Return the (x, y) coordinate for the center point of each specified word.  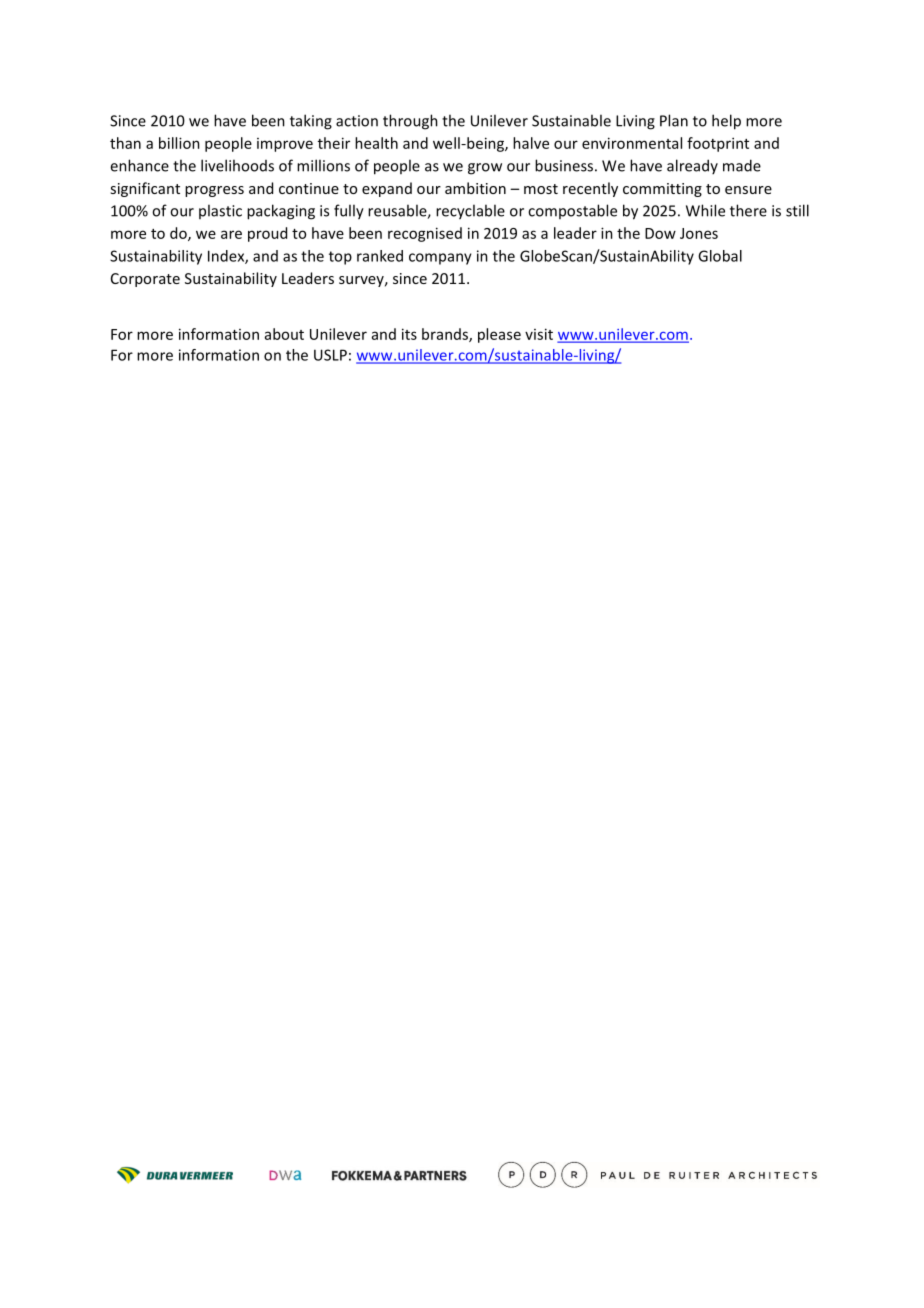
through (410, 122)
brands (446, 335)
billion (179, 143)
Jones (699, 233)
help (726, 122)
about (284, 334)
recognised (425, 234)
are (231, 234)
